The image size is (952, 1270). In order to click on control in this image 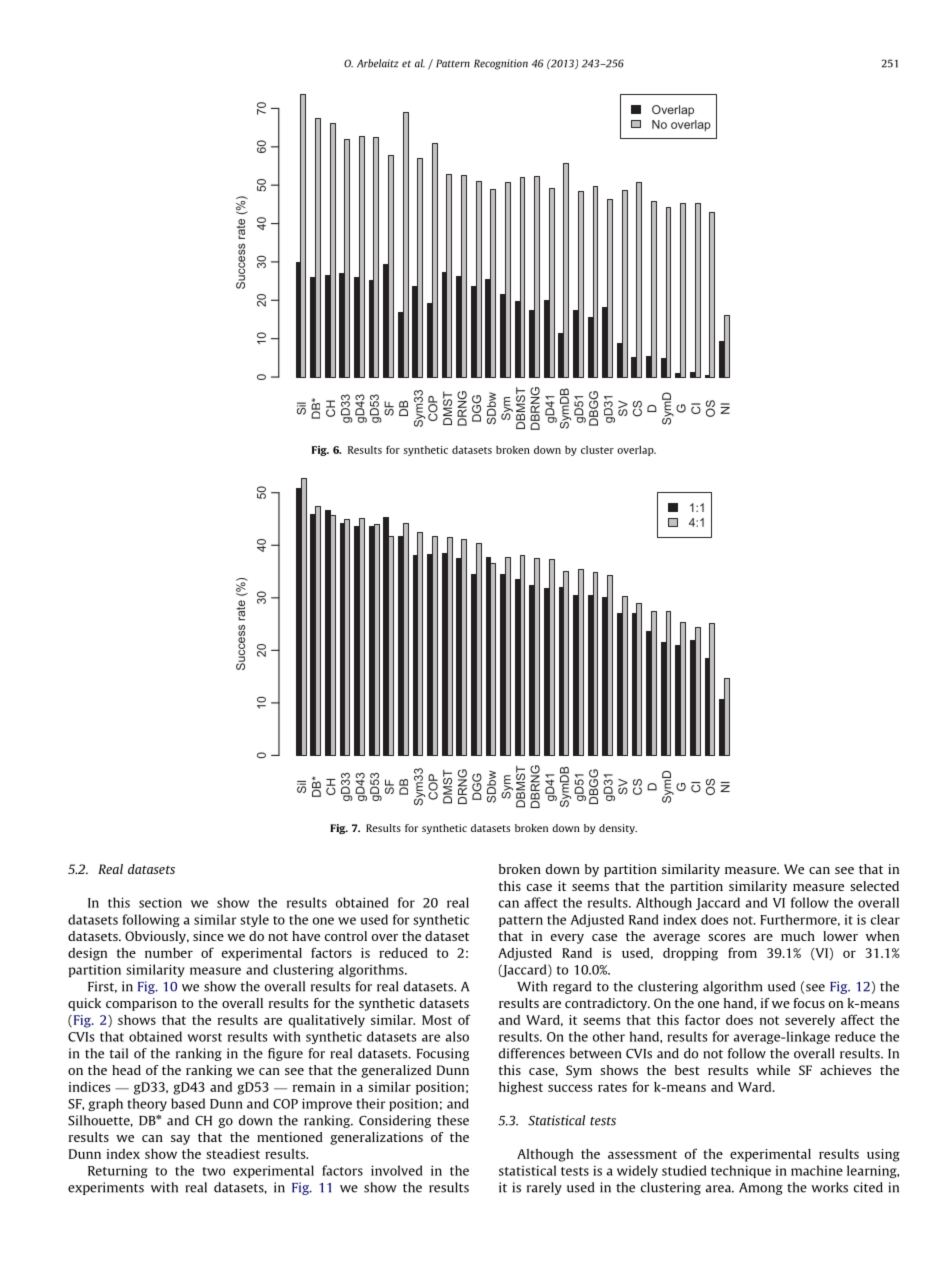, I will do `click(346, 936)`.
